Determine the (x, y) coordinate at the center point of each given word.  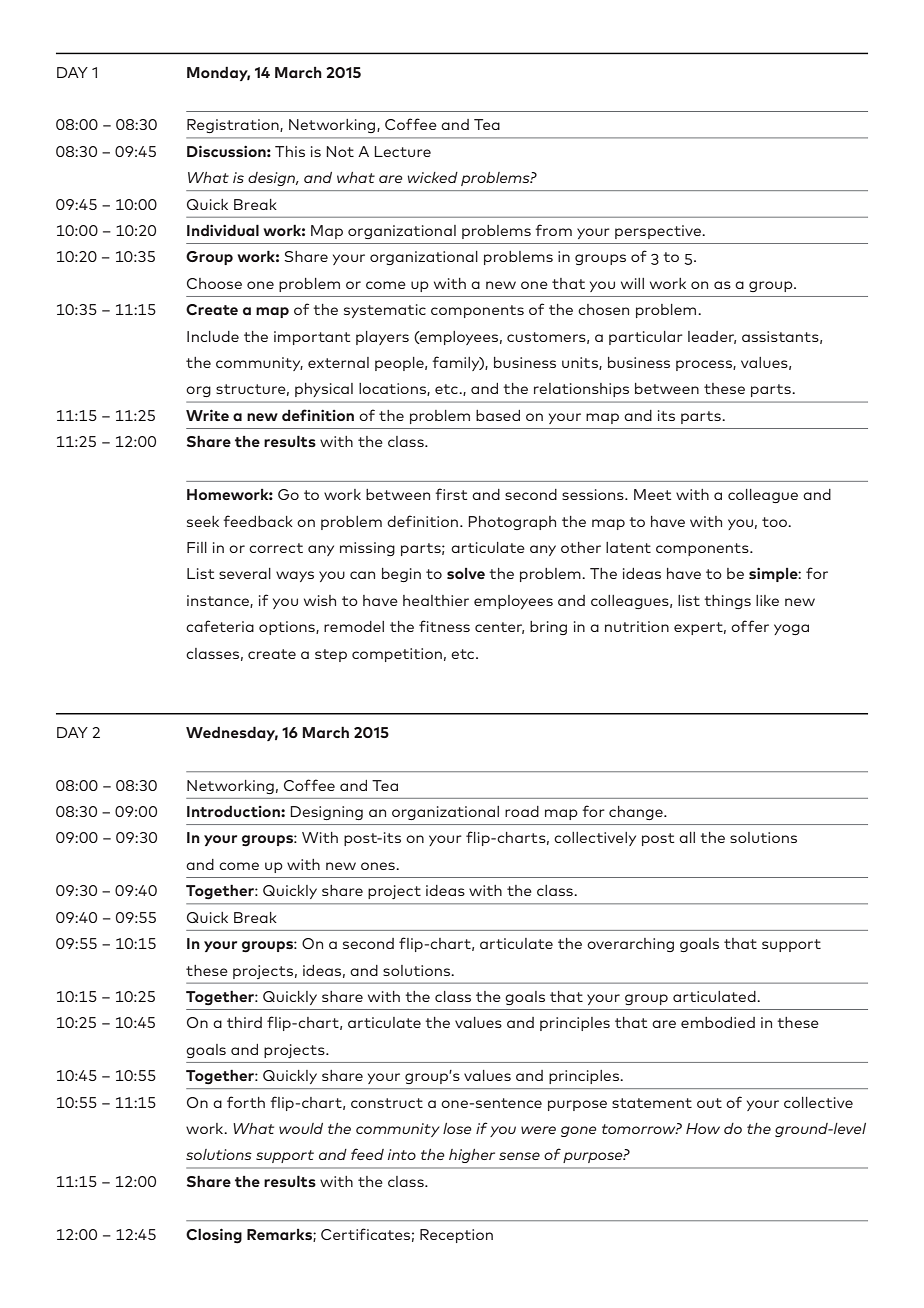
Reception (456, 1236)
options (288, 628)
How (703, 1128)
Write (207, 415)
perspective (659, 232)
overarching (630, 945)
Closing (214, 1236)
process (705, 365)
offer (750, 626)
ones (379, 866)
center (499, 628)
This (290, 151)
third (244, 1022)
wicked (432, 177)
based (498, 415)
